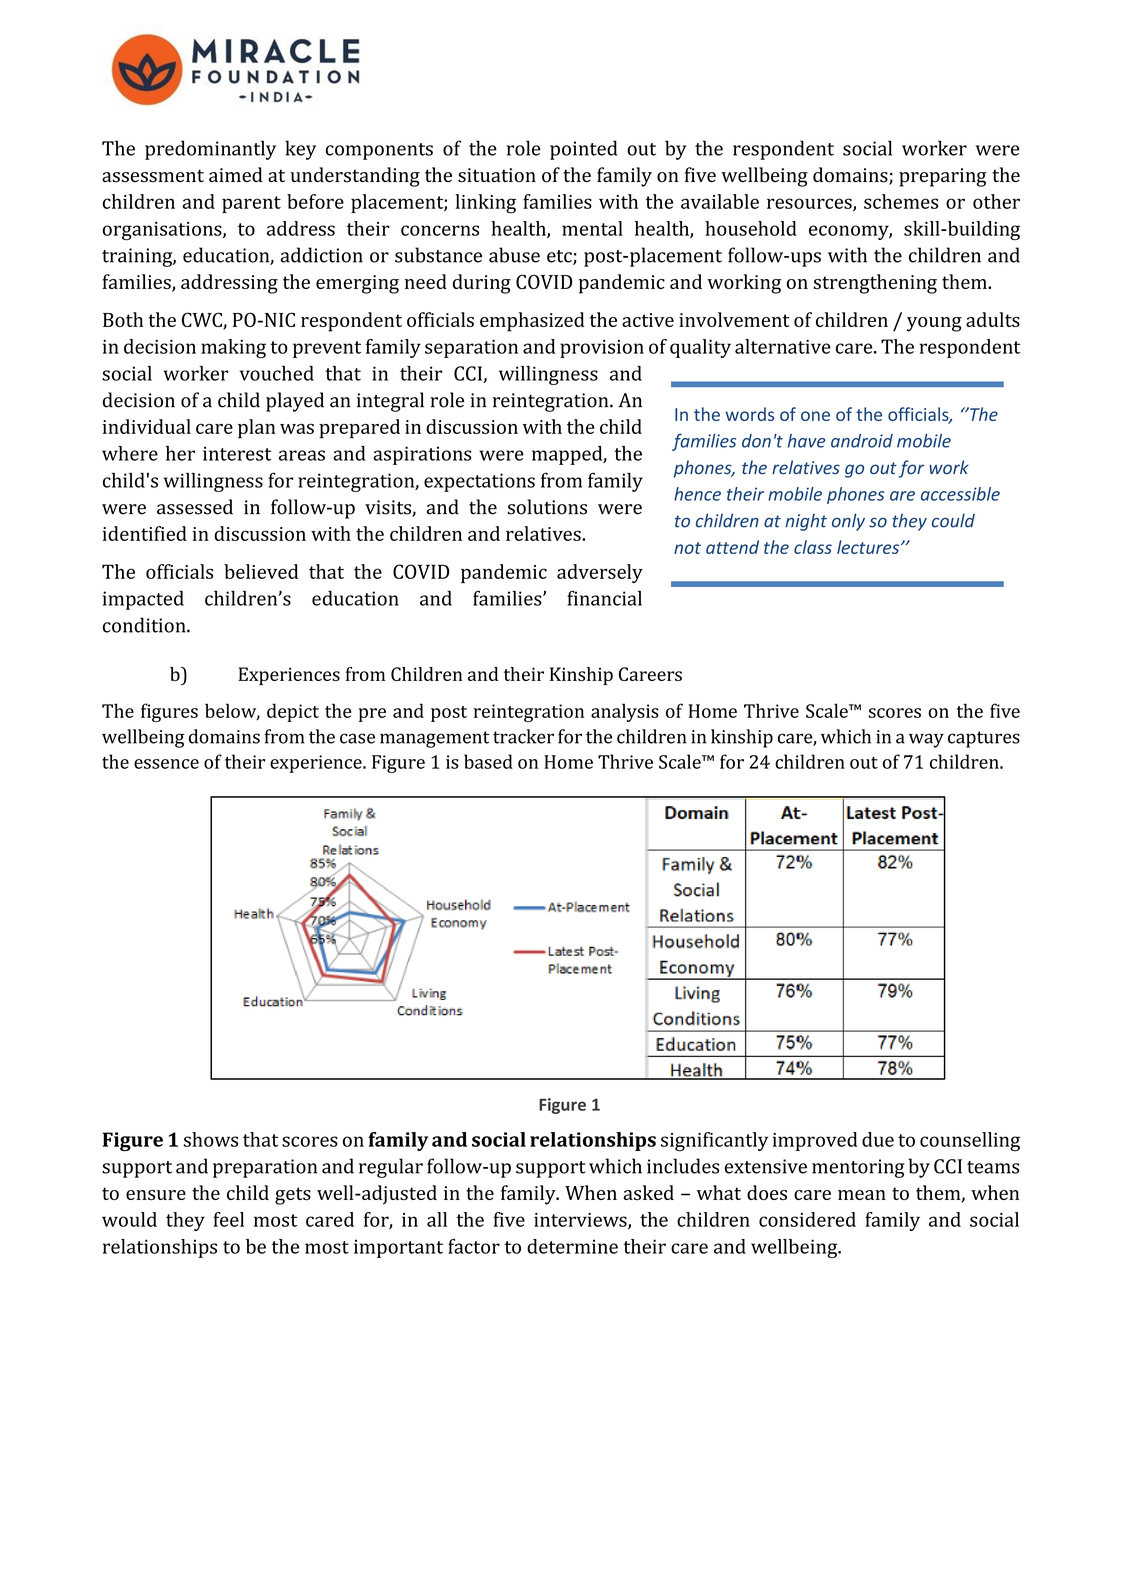 Image resolution: width=1122 pixels, height=1586 pixels. What do you see at coordinates (926, 740) in the page?
I see `way` at bounding box center [926, 740].
